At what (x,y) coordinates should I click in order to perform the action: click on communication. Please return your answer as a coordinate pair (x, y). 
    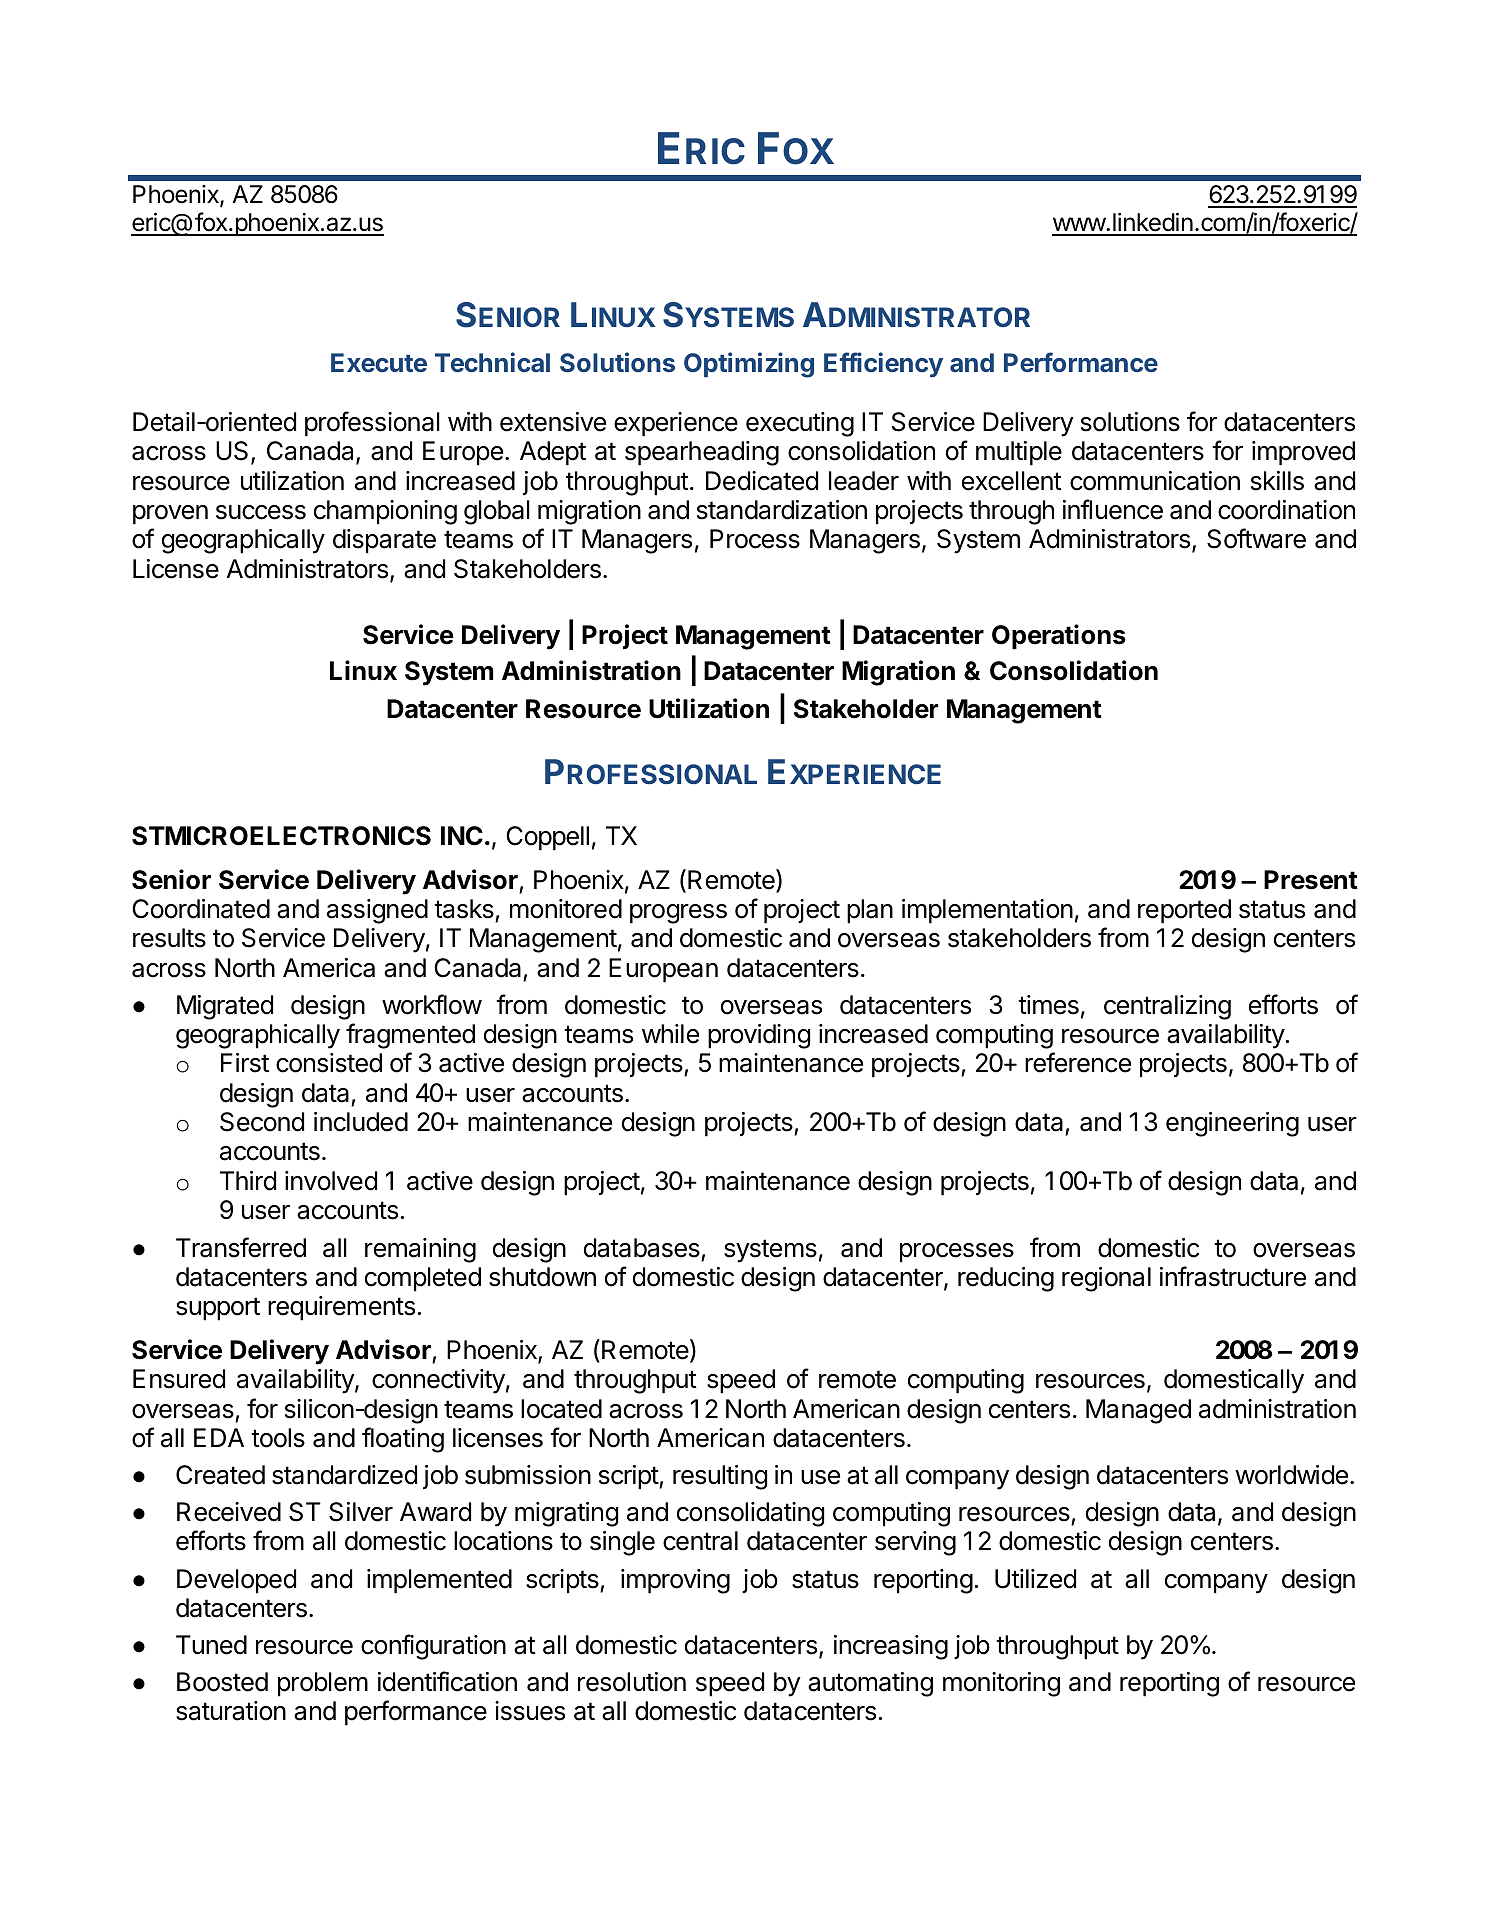
    Looking at the image, I should click on (1155, 481).
